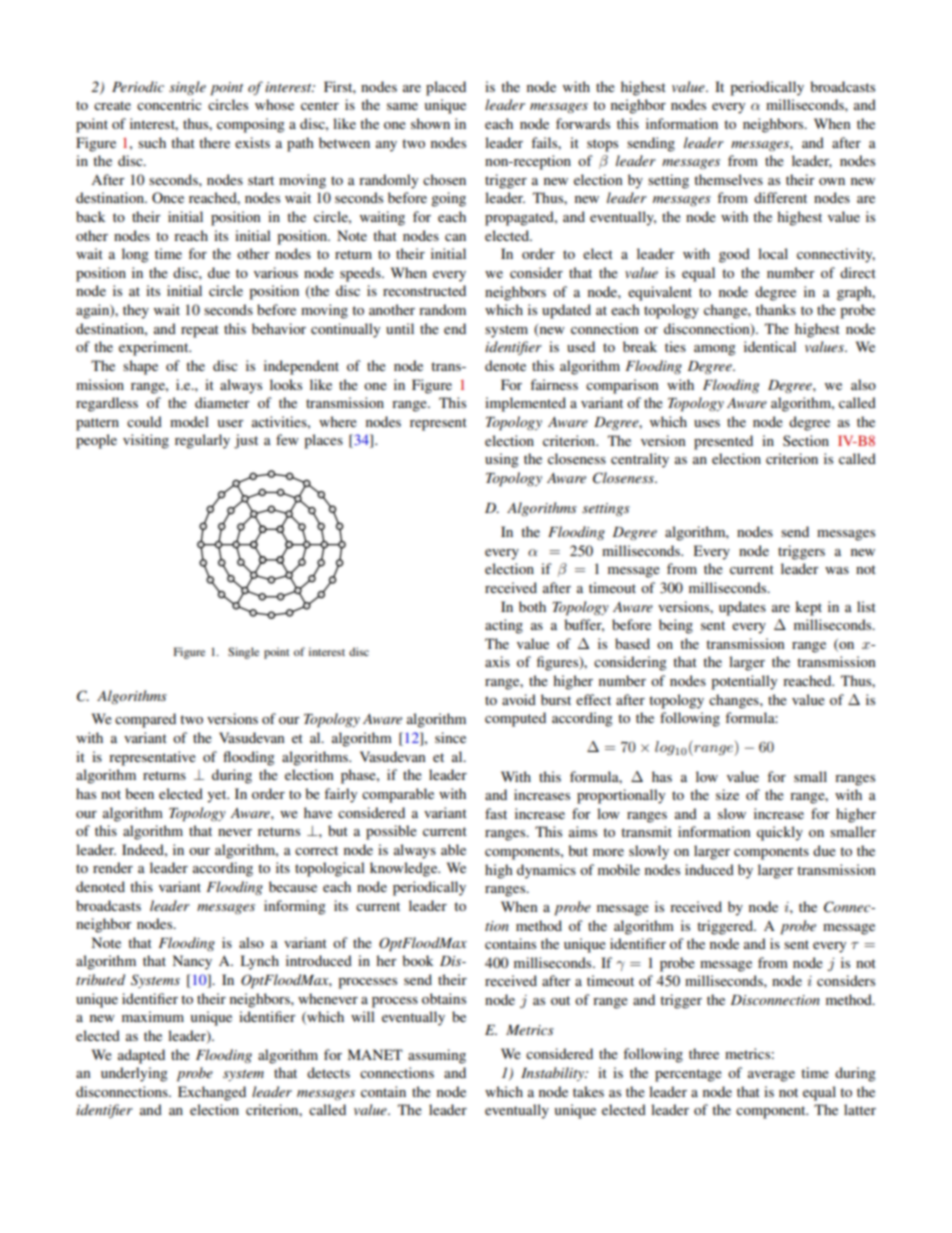  What do you see at coordinates (727, 794) in the screenshot?
I see `size` at bounding box center [727, 794].
